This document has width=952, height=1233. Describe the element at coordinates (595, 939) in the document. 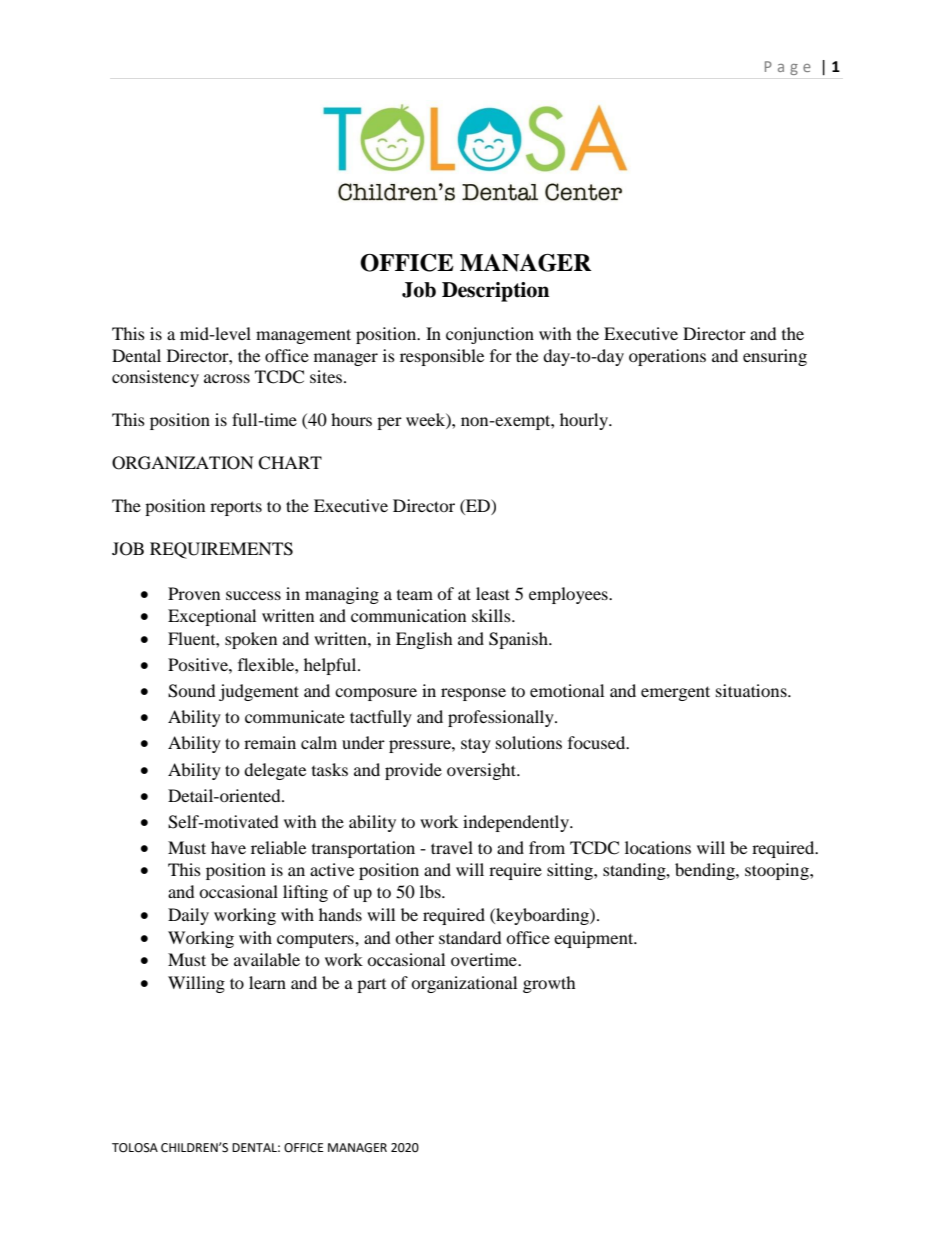

I see `equipment` at that location.
